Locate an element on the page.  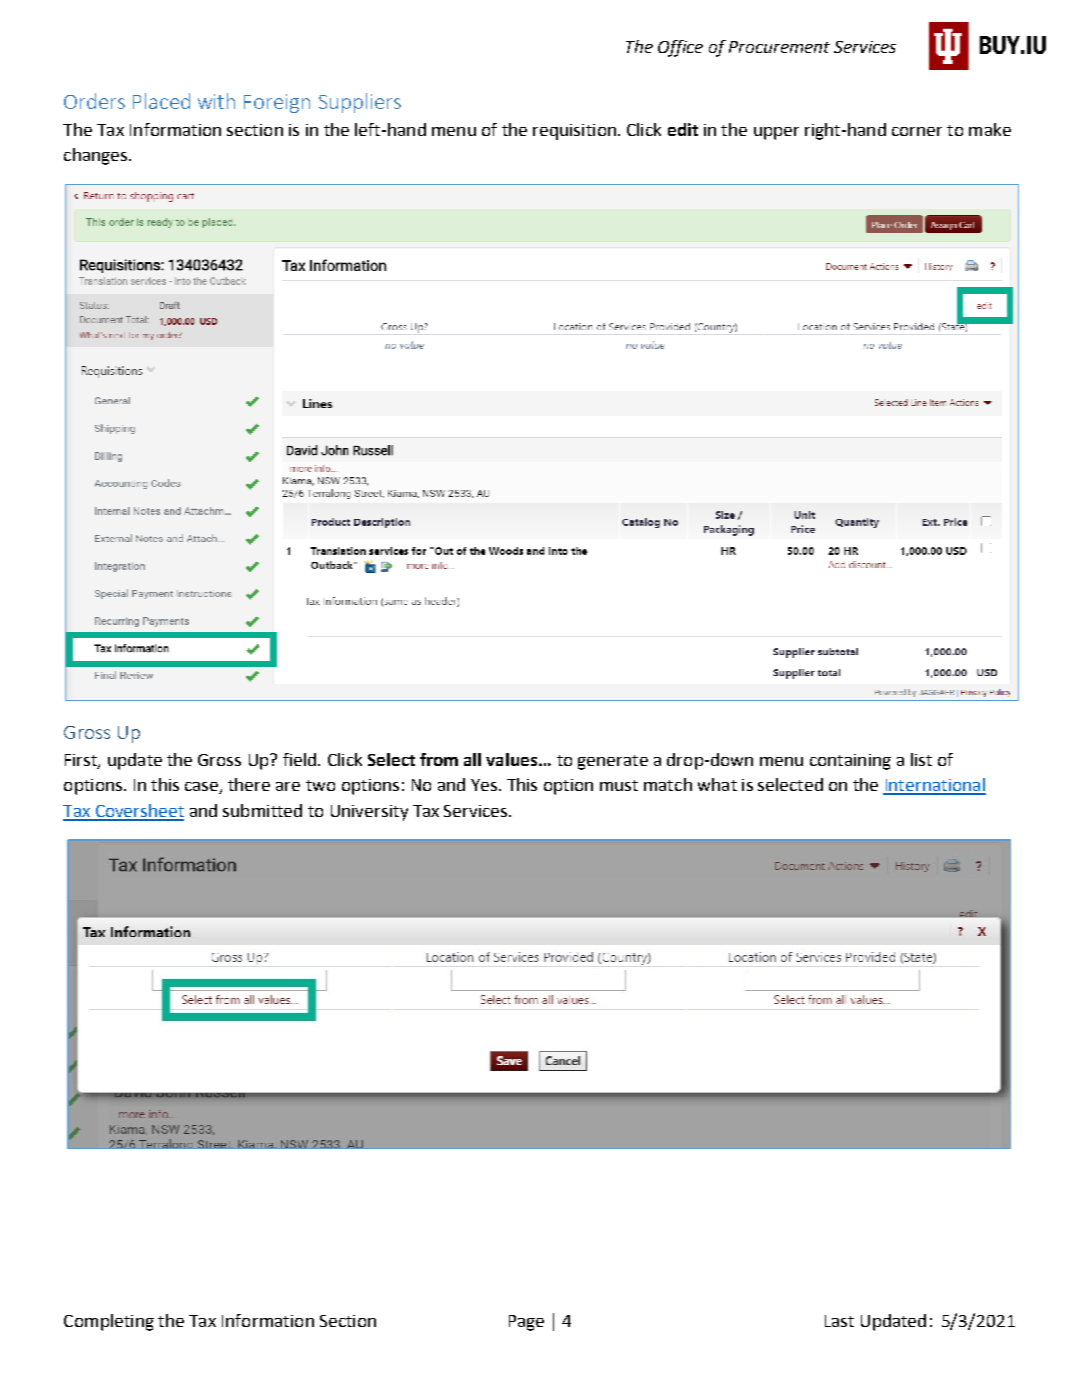
Page is located at coordinates (526, 1323).
